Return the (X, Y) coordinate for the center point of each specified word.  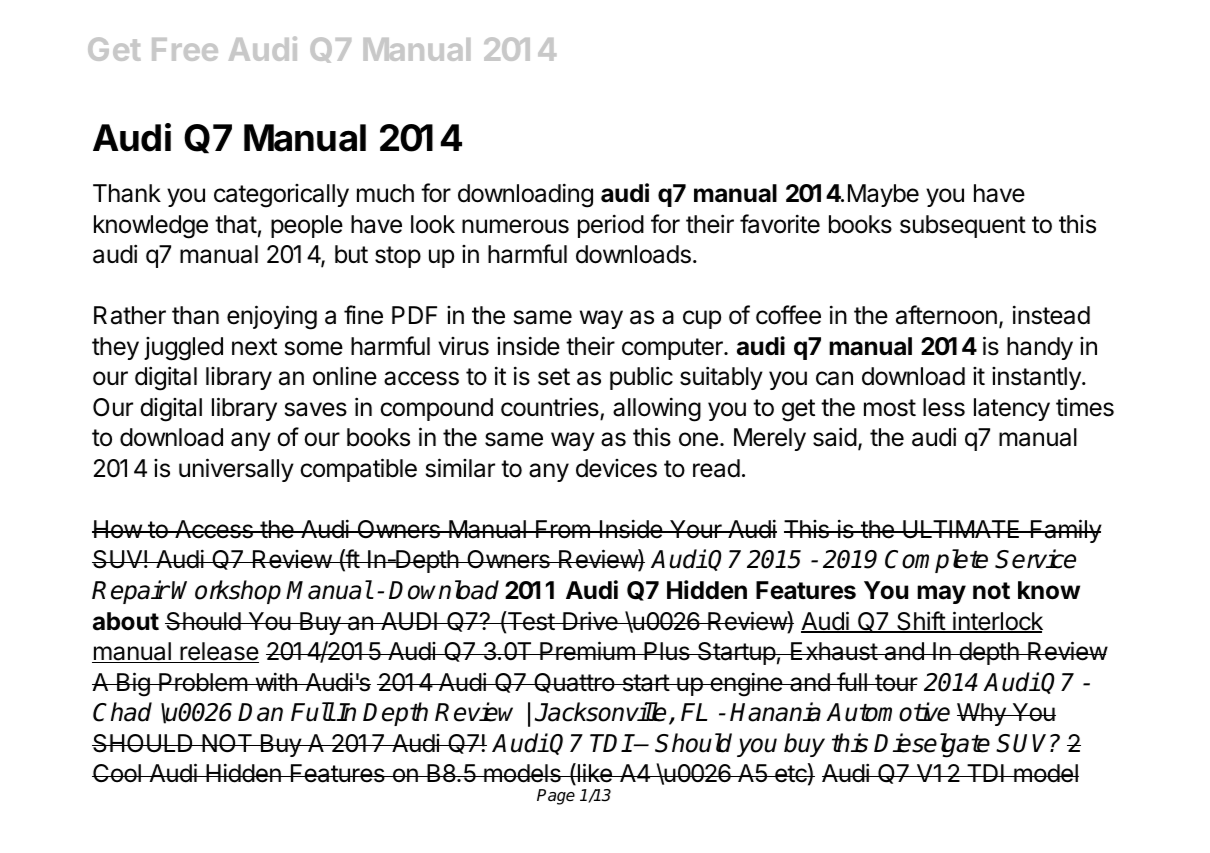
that (236, 224)
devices (616, 468)
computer (673, 349)
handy (1040, 348)
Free (185, 49)
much (385, 193)
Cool (117, 773)
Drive (590, 621)
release (218, 652)
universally (236, 470)
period (611, 226)
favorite (780, 224)
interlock (997, 622)
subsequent (963, 226)
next (254, 347)
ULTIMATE (962, 529)
